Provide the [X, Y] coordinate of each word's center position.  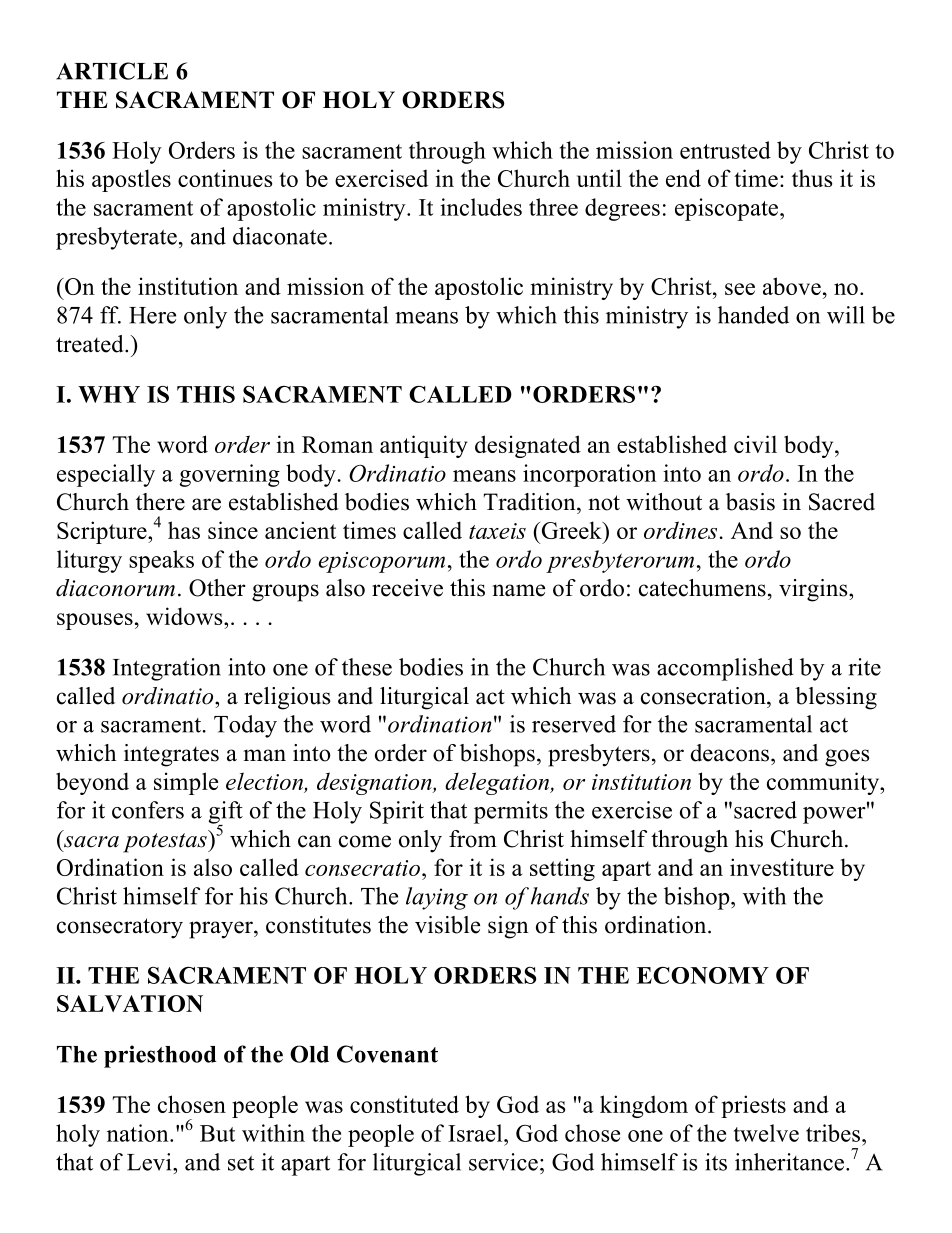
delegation [498, 783]
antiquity [423, 446]
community [824, 783]
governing [229, 475]
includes [481, 207]
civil [755, 444]
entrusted [725, 150]
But [217, 1133]
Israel [476, 1133]
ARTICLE [112, 71]
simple [186, 783]
